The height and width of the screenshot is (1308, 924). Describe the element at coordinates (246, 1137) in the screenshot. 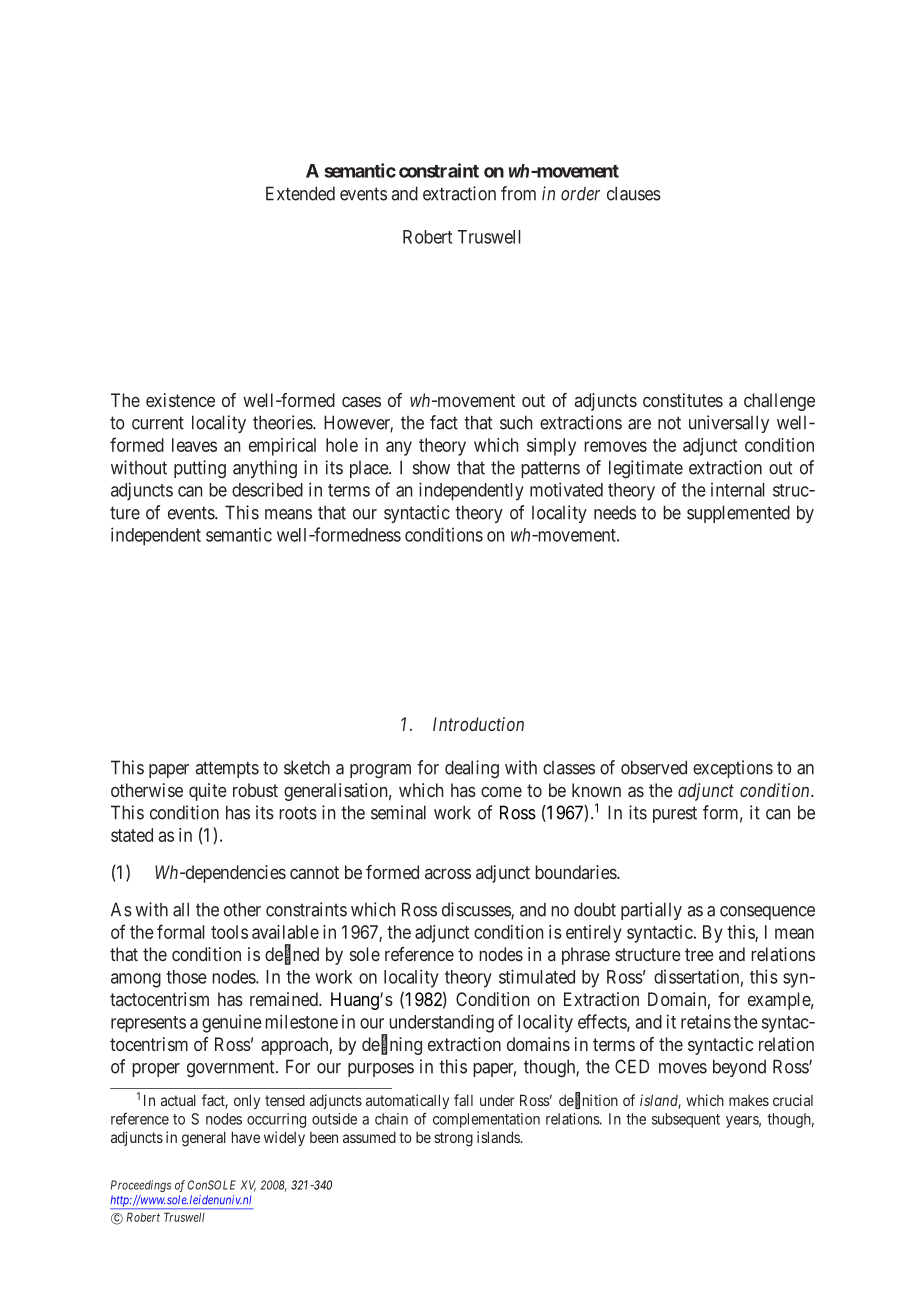

I see `have` at that location.
